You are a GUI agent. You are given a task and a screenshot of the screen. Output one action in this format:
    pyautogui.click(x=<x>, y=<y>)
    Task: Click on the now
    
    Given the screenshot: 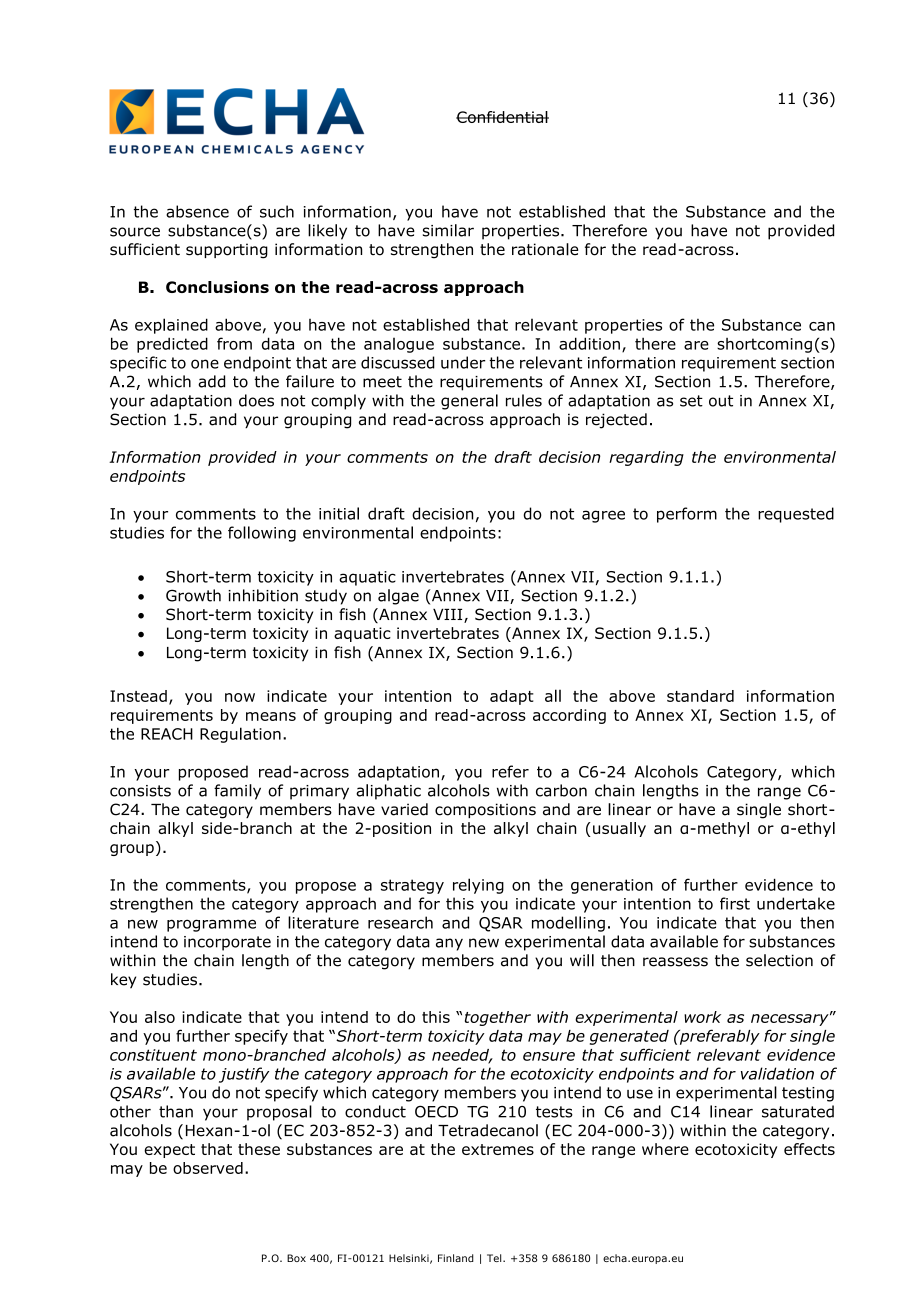 What is the action you would take?
    pyautogui.click(x=240, y=697)
